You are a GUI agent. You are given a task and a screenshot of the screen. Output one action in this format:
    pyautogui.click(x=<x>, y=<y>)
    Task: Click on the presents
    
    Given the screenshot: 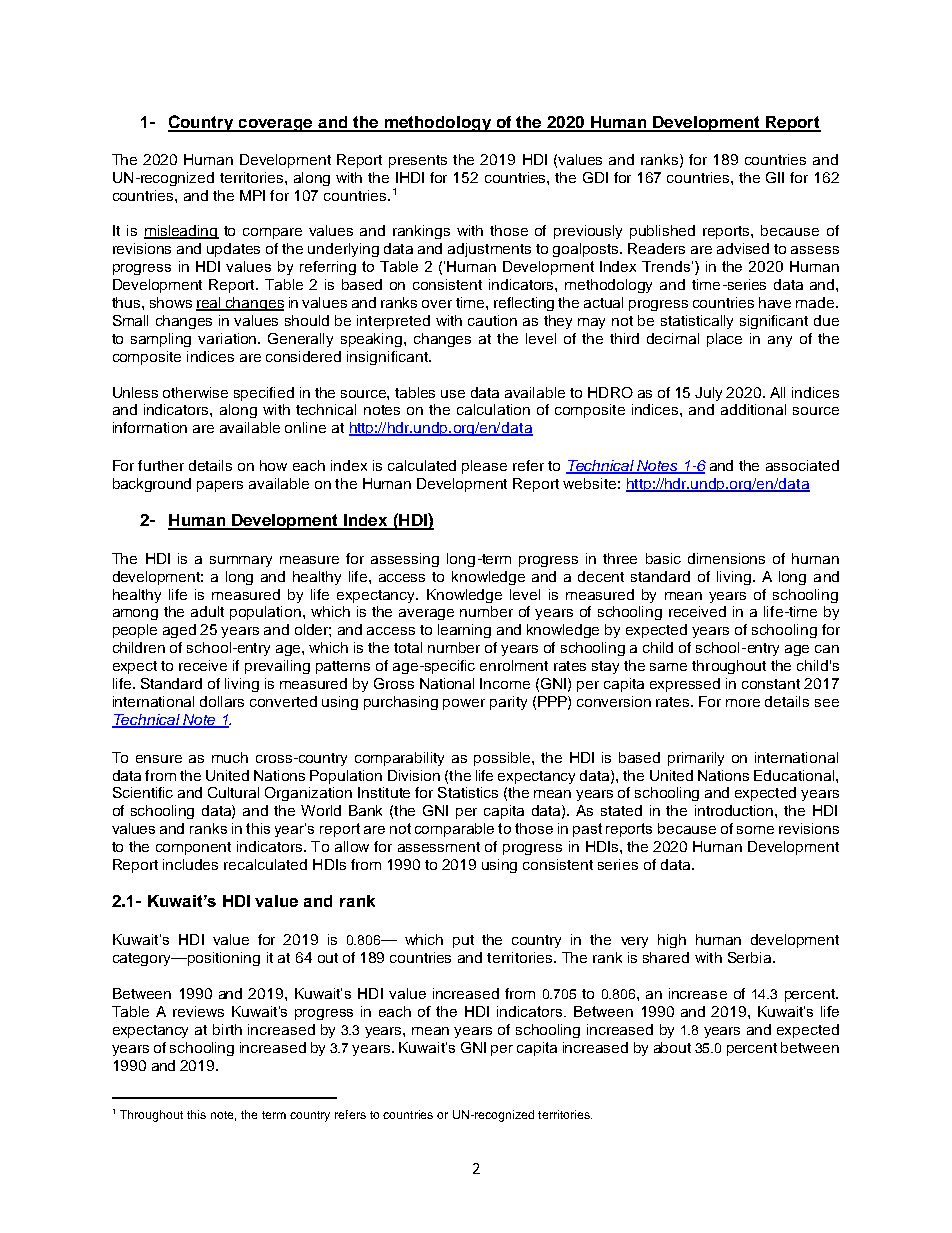 What is the action you would take?
    pyautogui.click(x=418, y=161)
